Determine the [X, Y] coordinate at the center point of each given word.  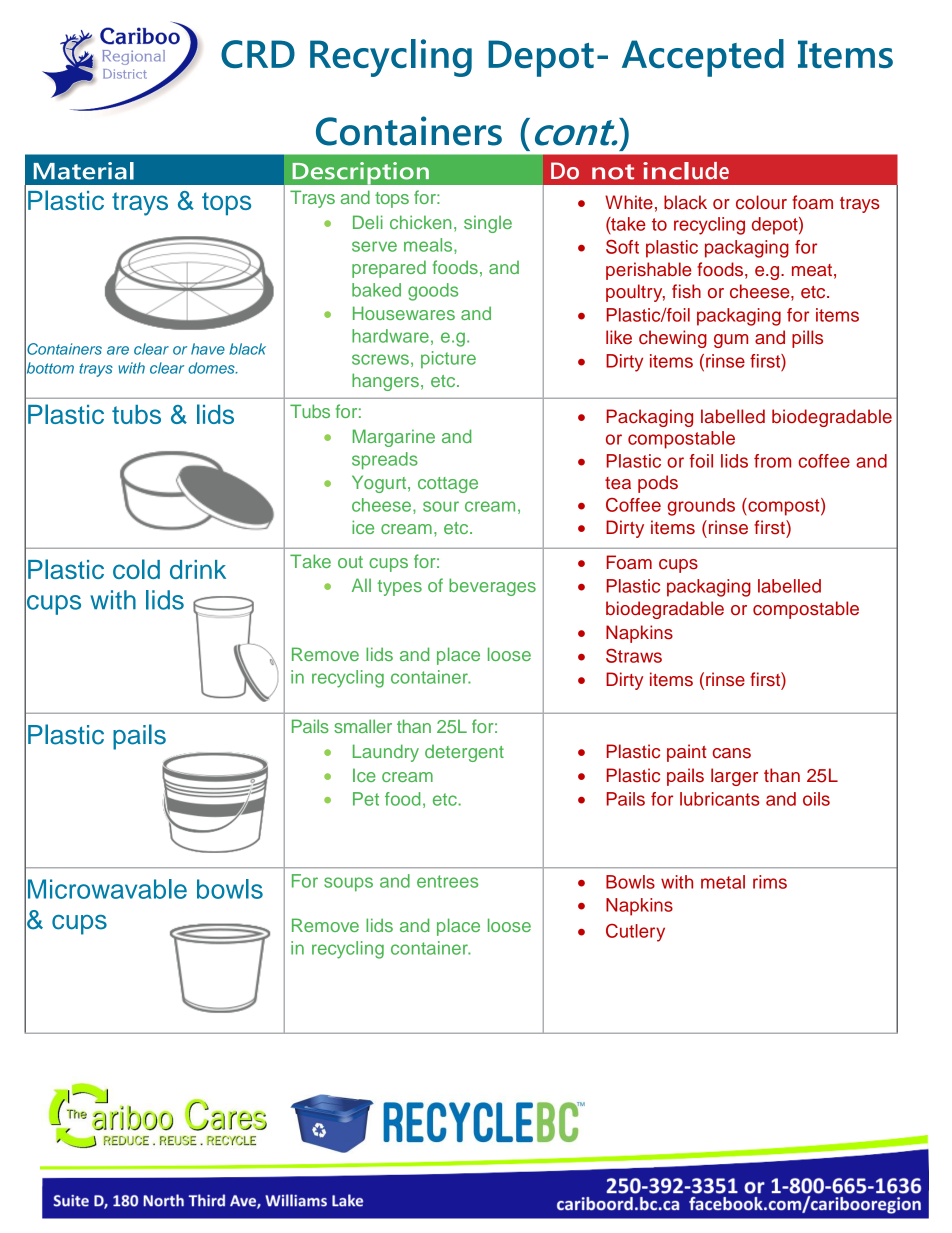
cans [732, 753]
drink [198, 569]
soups [348, 884]
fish [686, 291]
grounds [701, 507]
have [208, 349]
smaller [363, 726]
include [686, 171]
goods [433, 292]
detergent [464, 753]
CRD [258, 54]
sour [441, 506]
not [613, 172]
